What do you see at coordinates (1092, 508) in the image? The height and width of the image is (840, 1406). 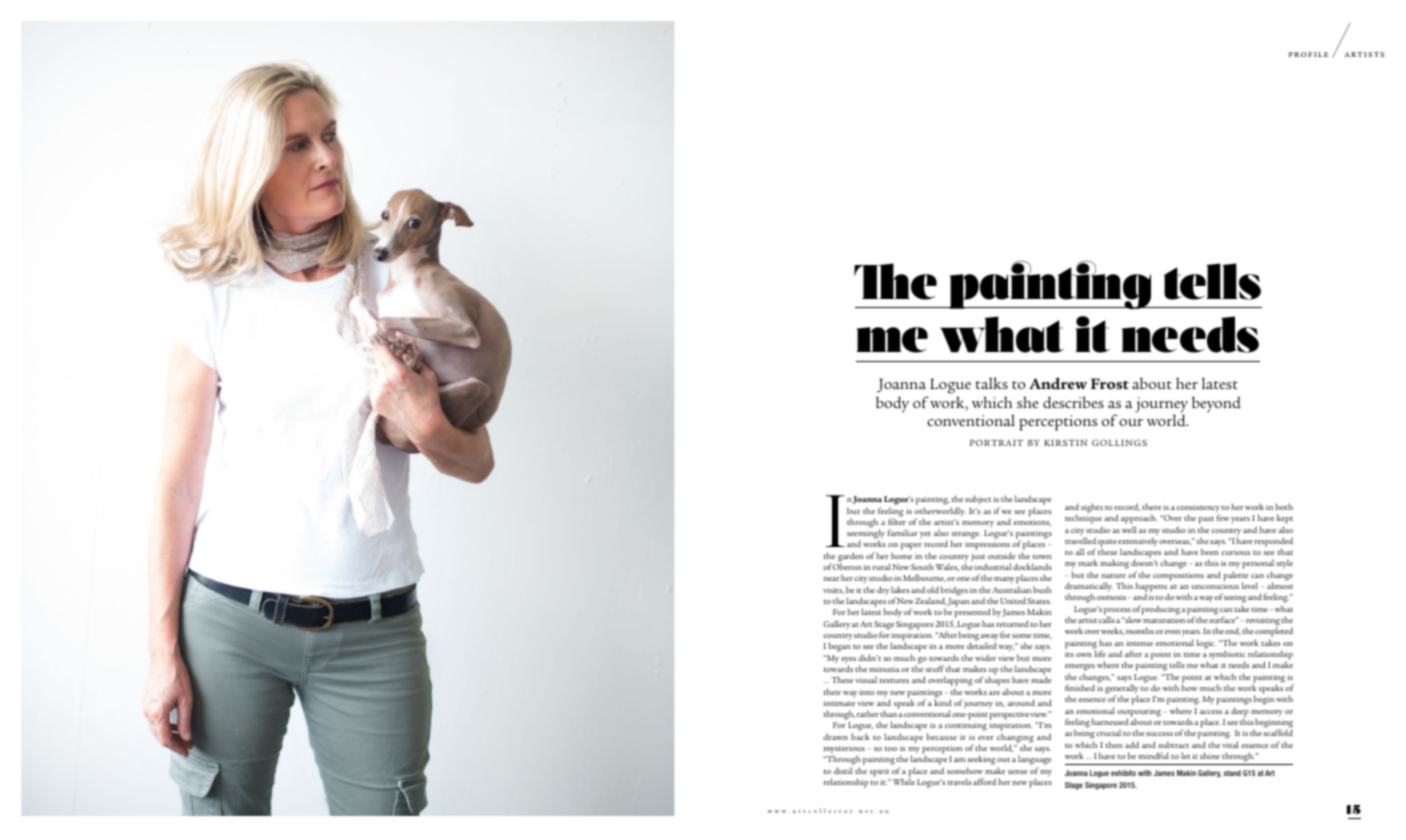 I see `sights` at bounding box center [1092, 508].
